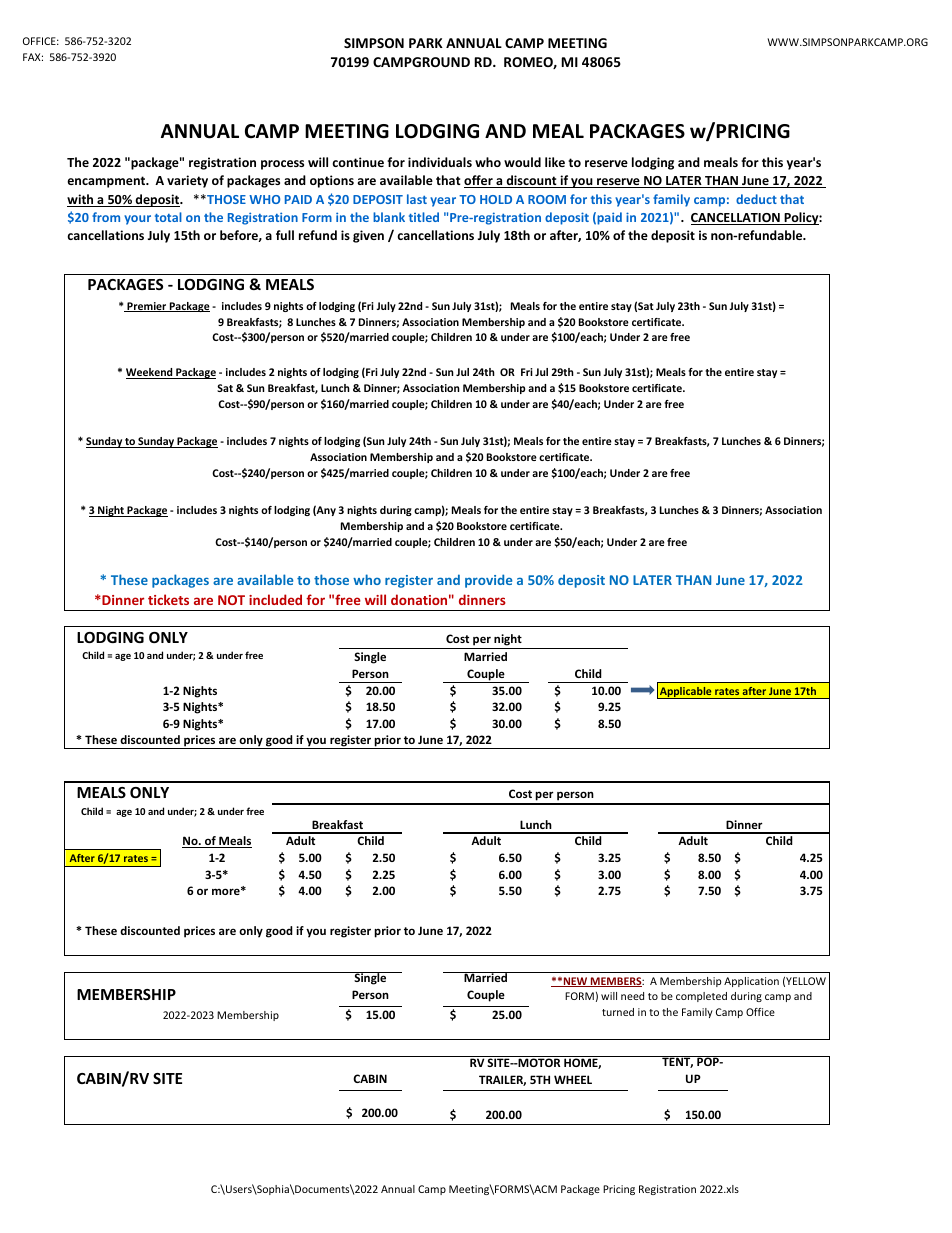 Image resolution: width=952 pixels, height=1233 pixels. Describe the element at coordinates (632, 996) in the screenshot. I see `need` at that location.
